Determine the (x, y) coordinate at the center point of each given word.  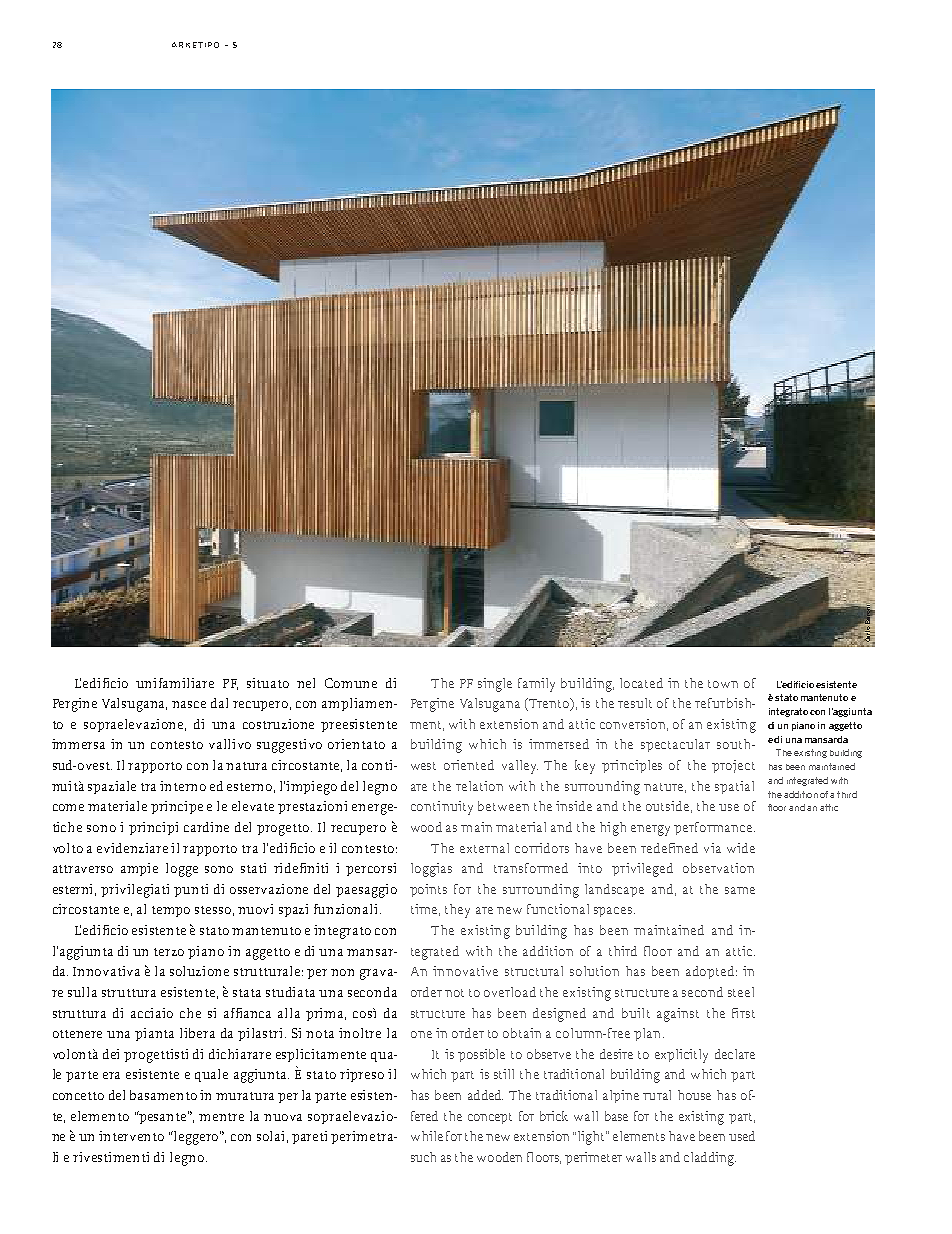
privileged (642, 870)
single (495, 685)
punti (191, 890)
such (423, 1157)
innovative (465, 971)
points (428, 890)
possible (481, 1055)
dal (219, 703)
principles (632, 766)
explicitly (681, 1056)
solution (594, 971)
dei (111, 1054)
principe (177, 807)
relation (479, 786)
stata (247, 993)
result (635, 703)
